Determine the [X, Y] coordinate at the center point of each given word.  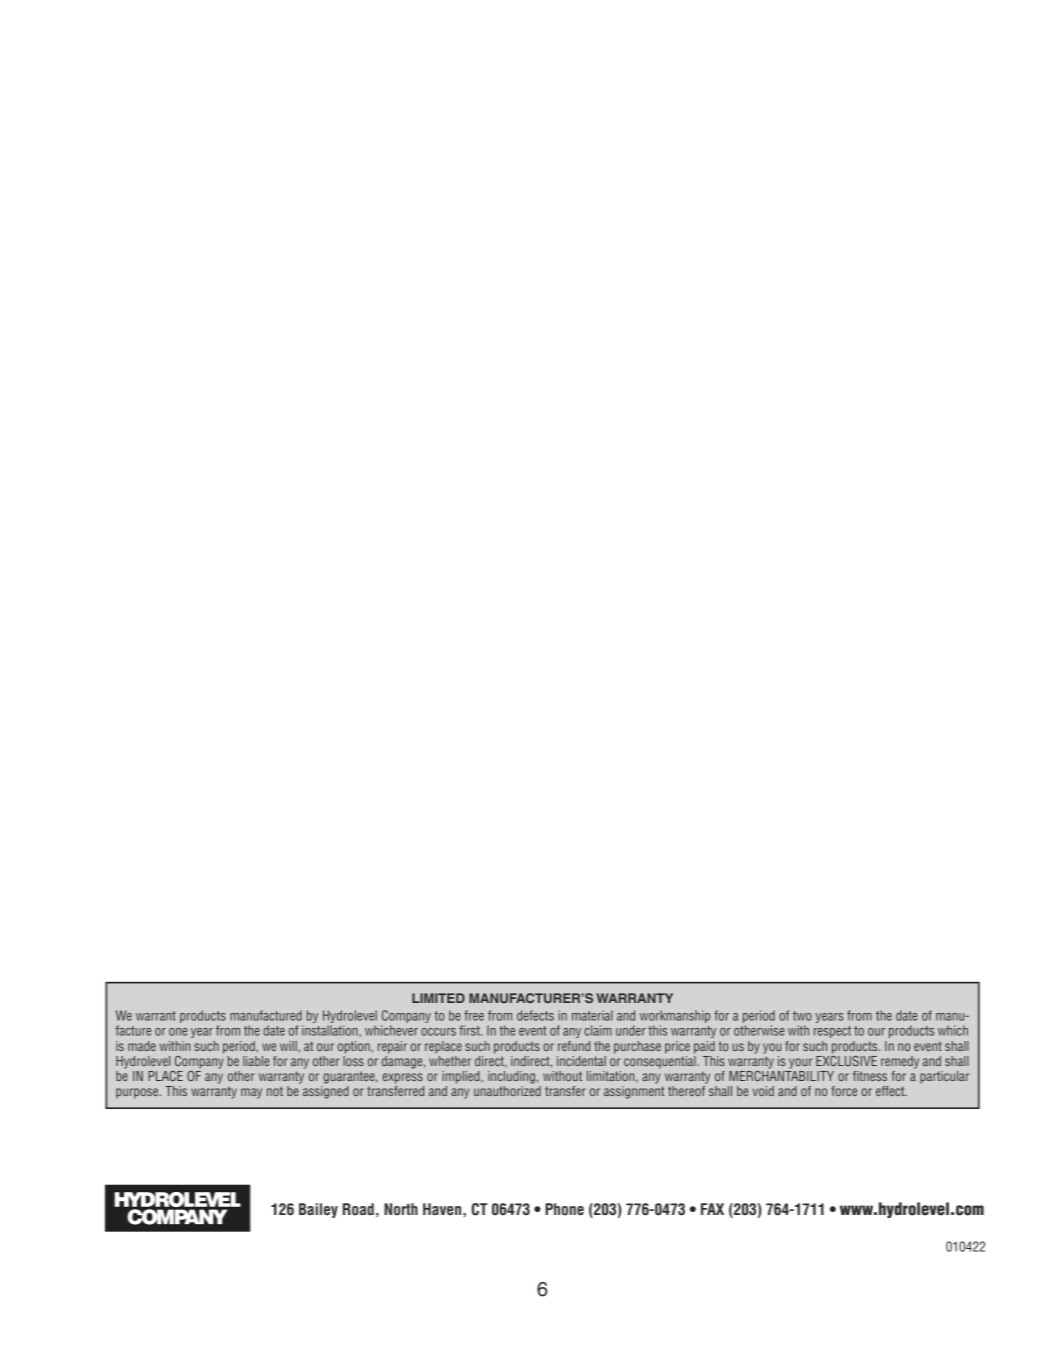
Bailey [318, 1210]
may [251, 1093]
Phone [564, 1209]
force [844, 1091]
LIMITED [438, 998]
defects [535, 1015]
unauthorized [507, 1091]
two [802, 1016]
